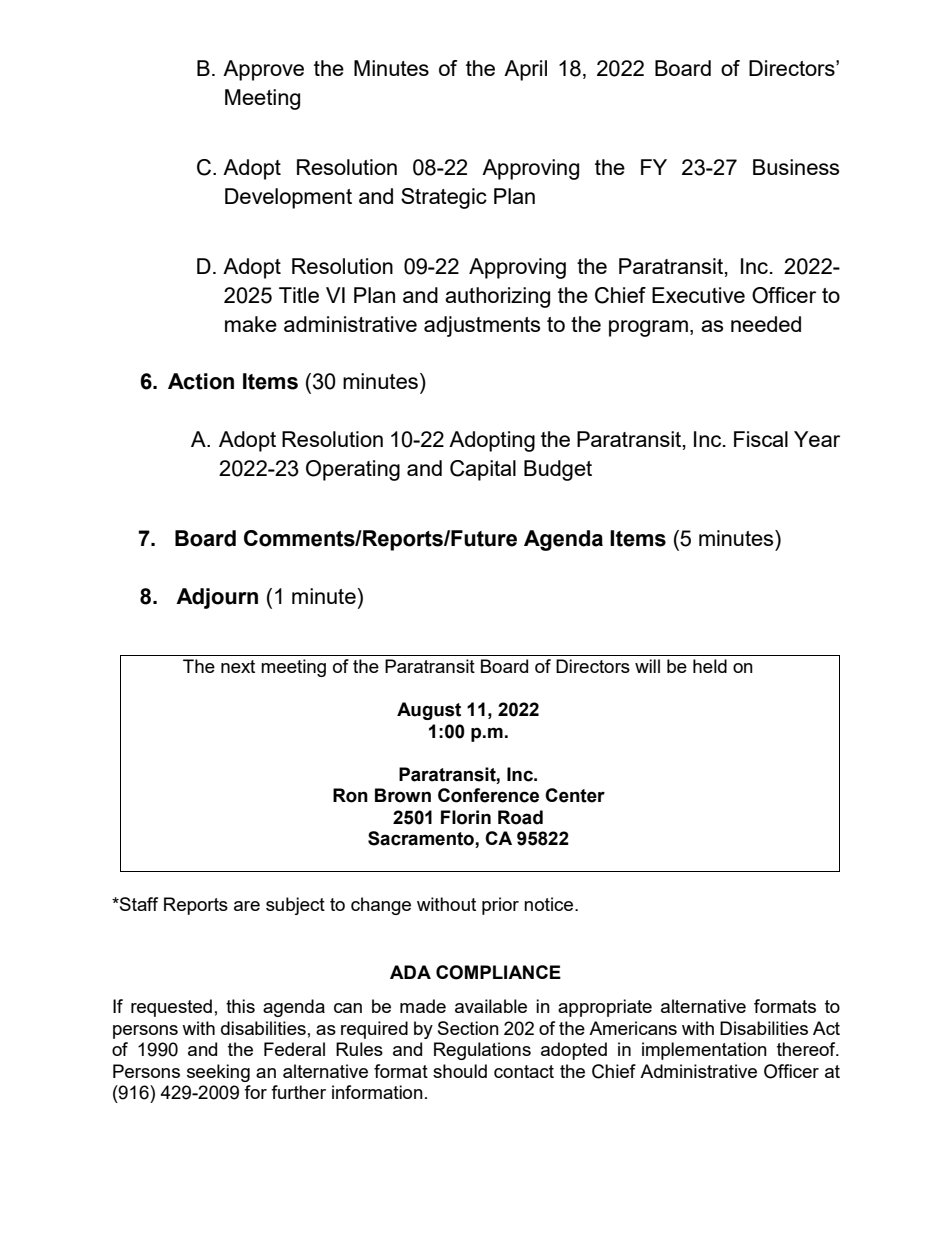 Image resolution: width=952 pixels, height=1233 pixels. I want to click on Approve, so click(263, 70).
